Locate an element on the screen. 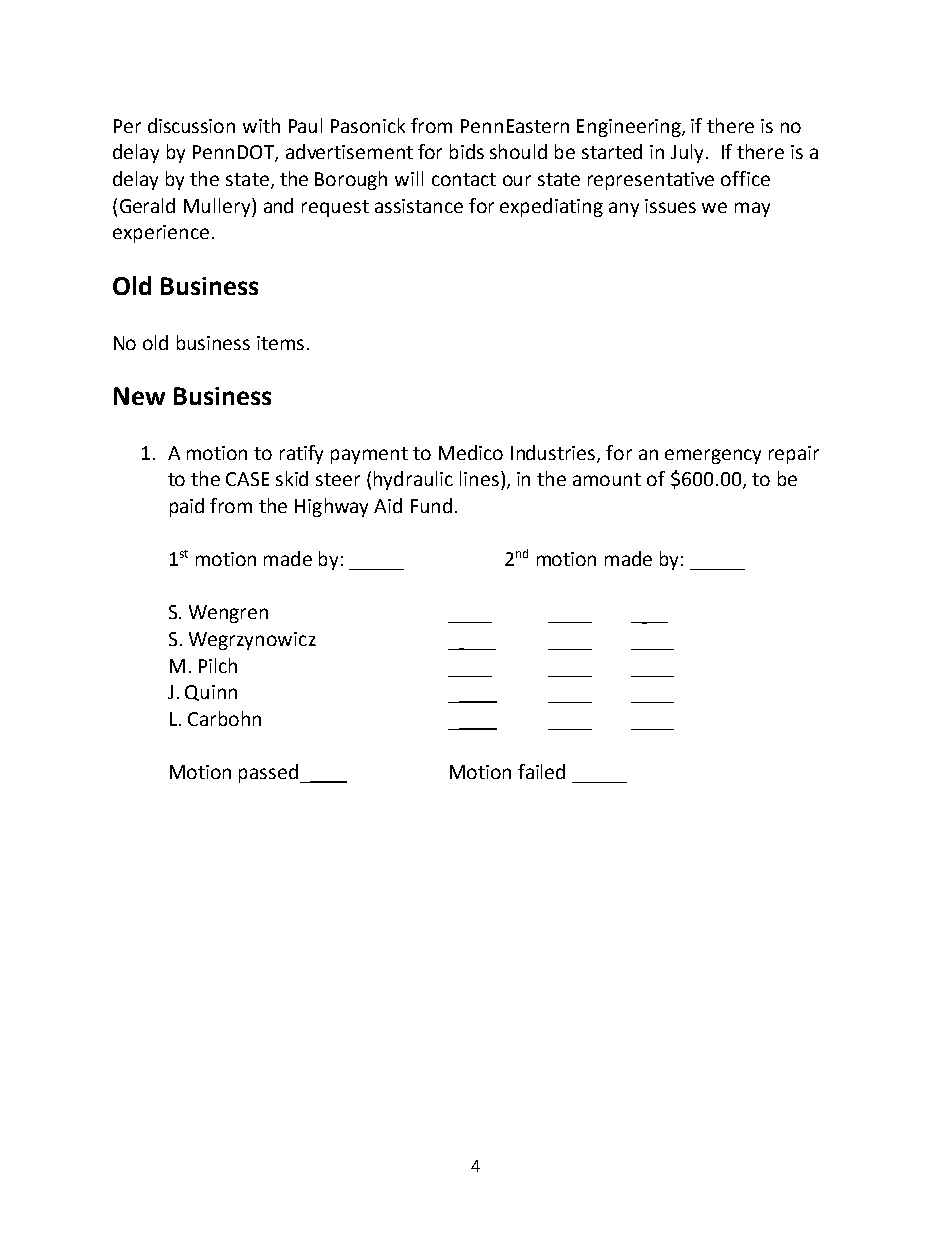 The image size is (952, 1233). failed is located at coordinates (541, 771).
